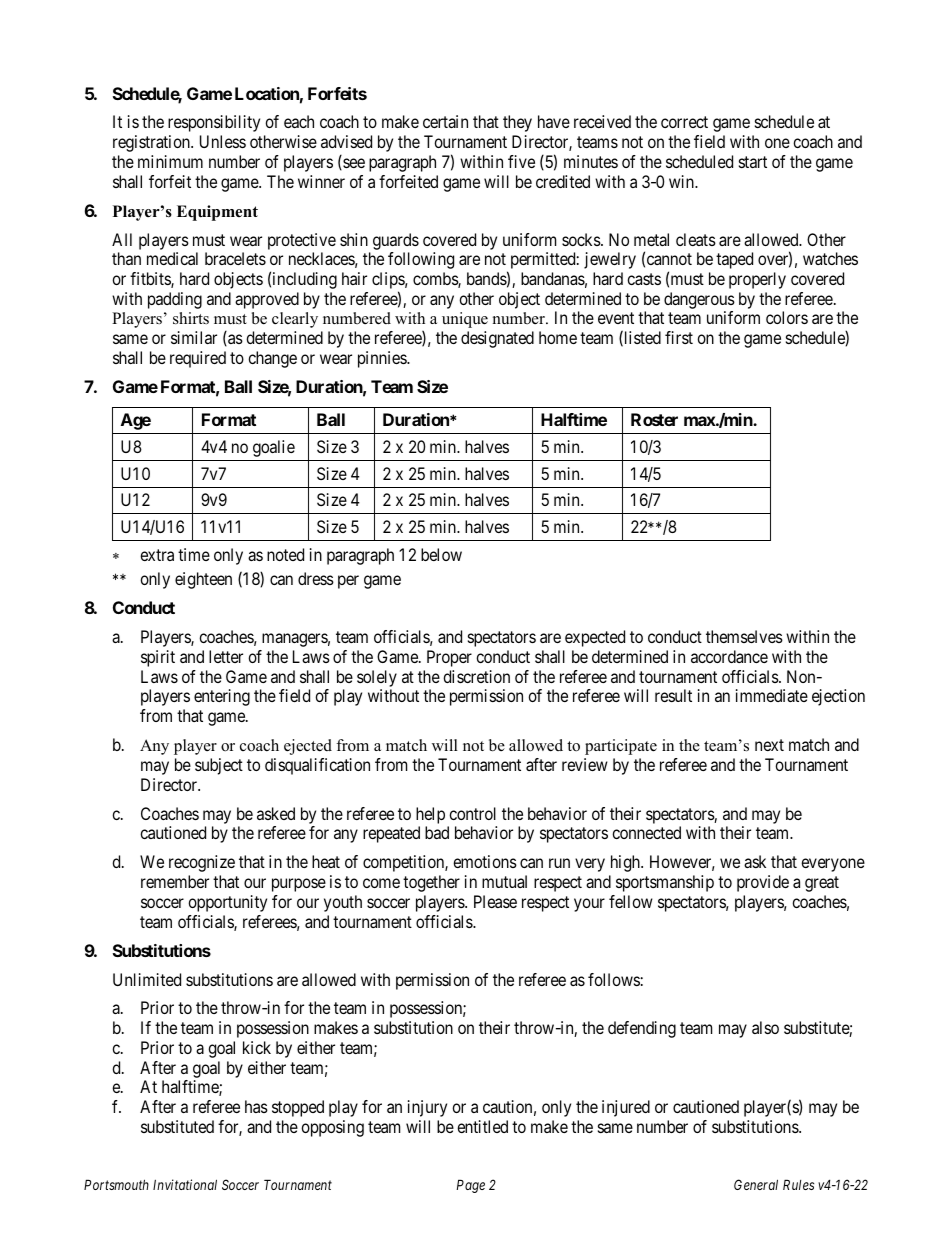 The height and width of the image is (1233, 952). Describe the element at coordinates (223, 141) in the image. I see `Unless` at that location.
